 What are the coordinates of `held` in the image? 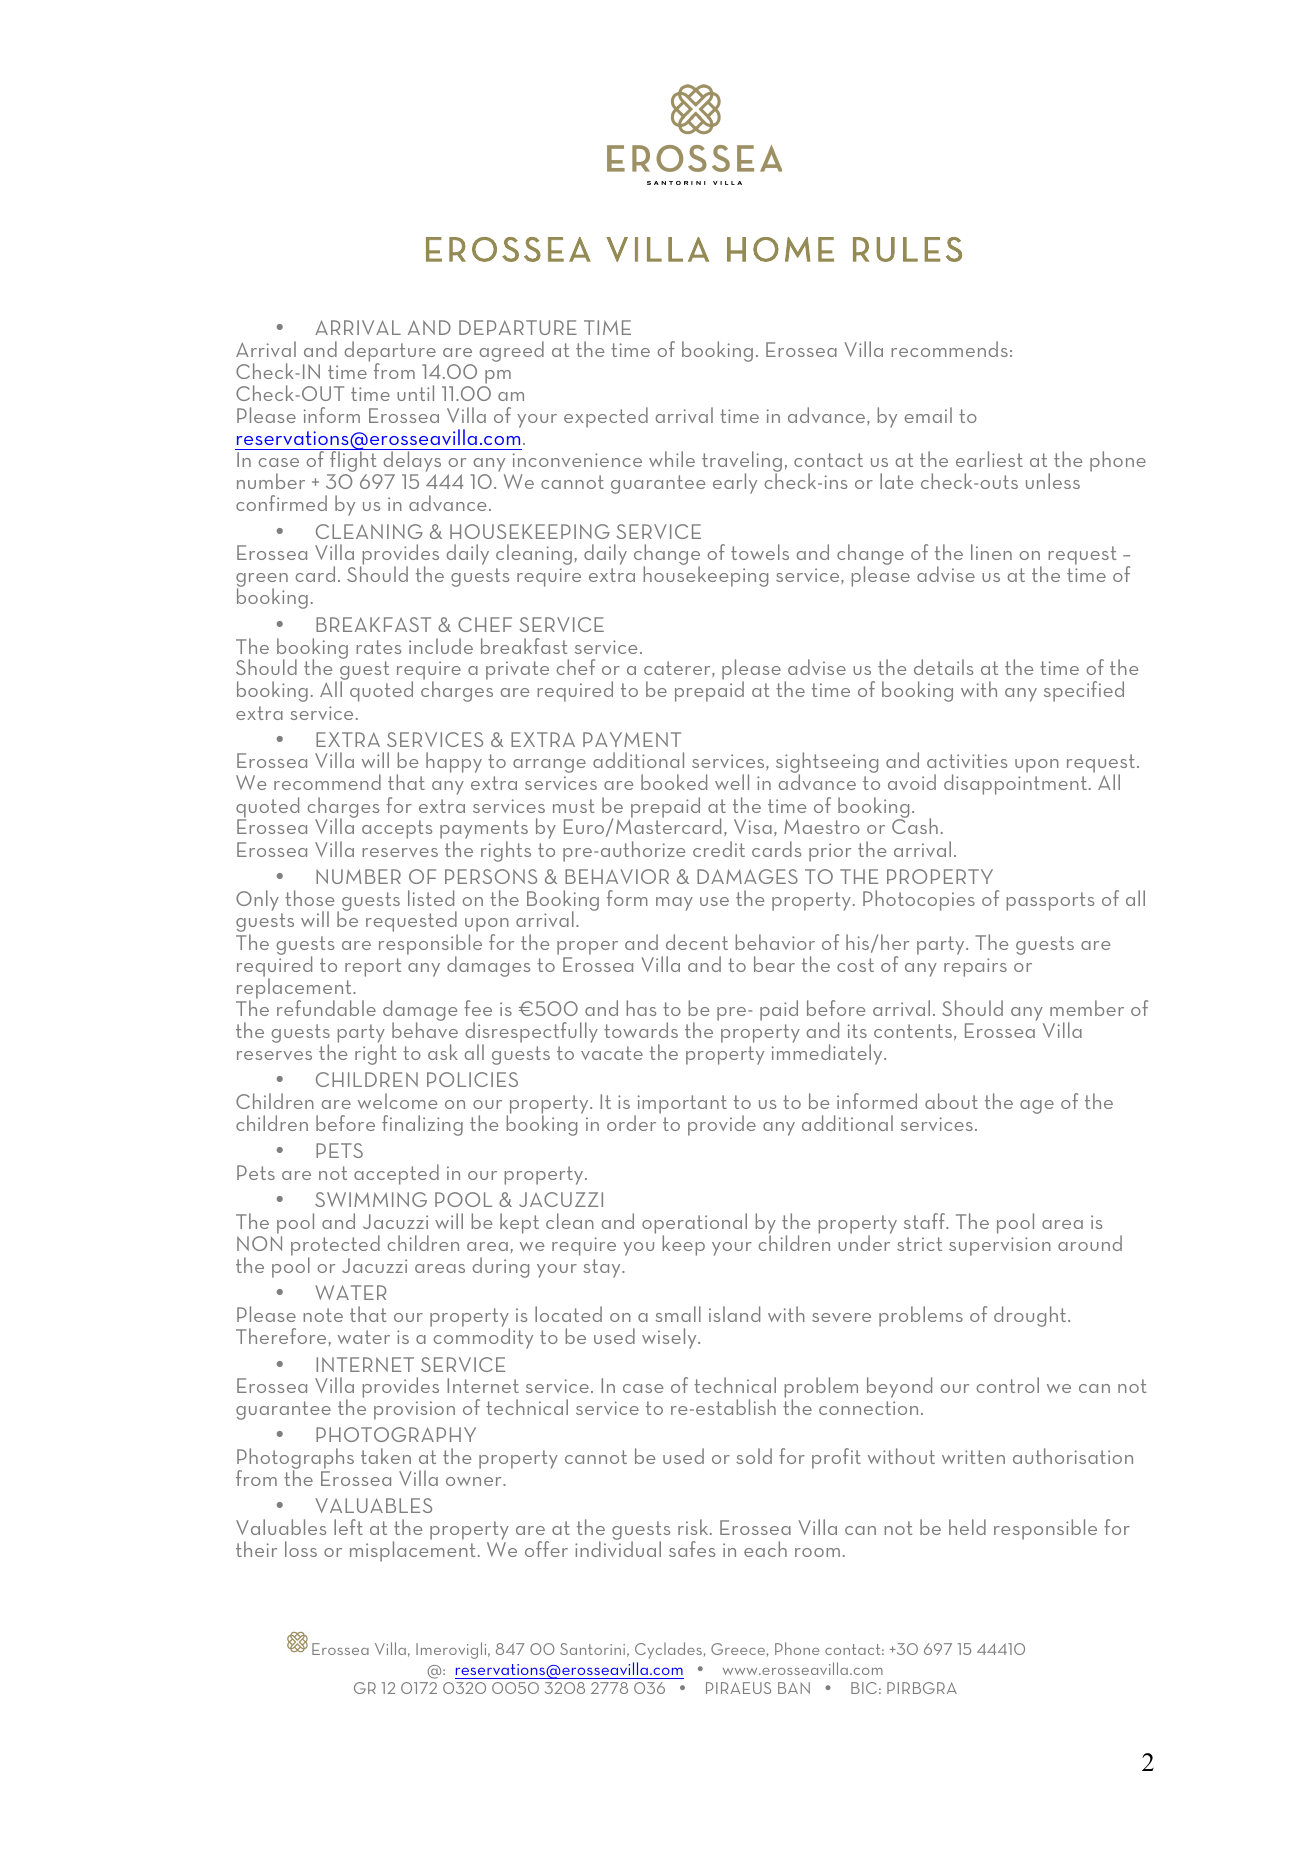 It's located at (967, 1527).
